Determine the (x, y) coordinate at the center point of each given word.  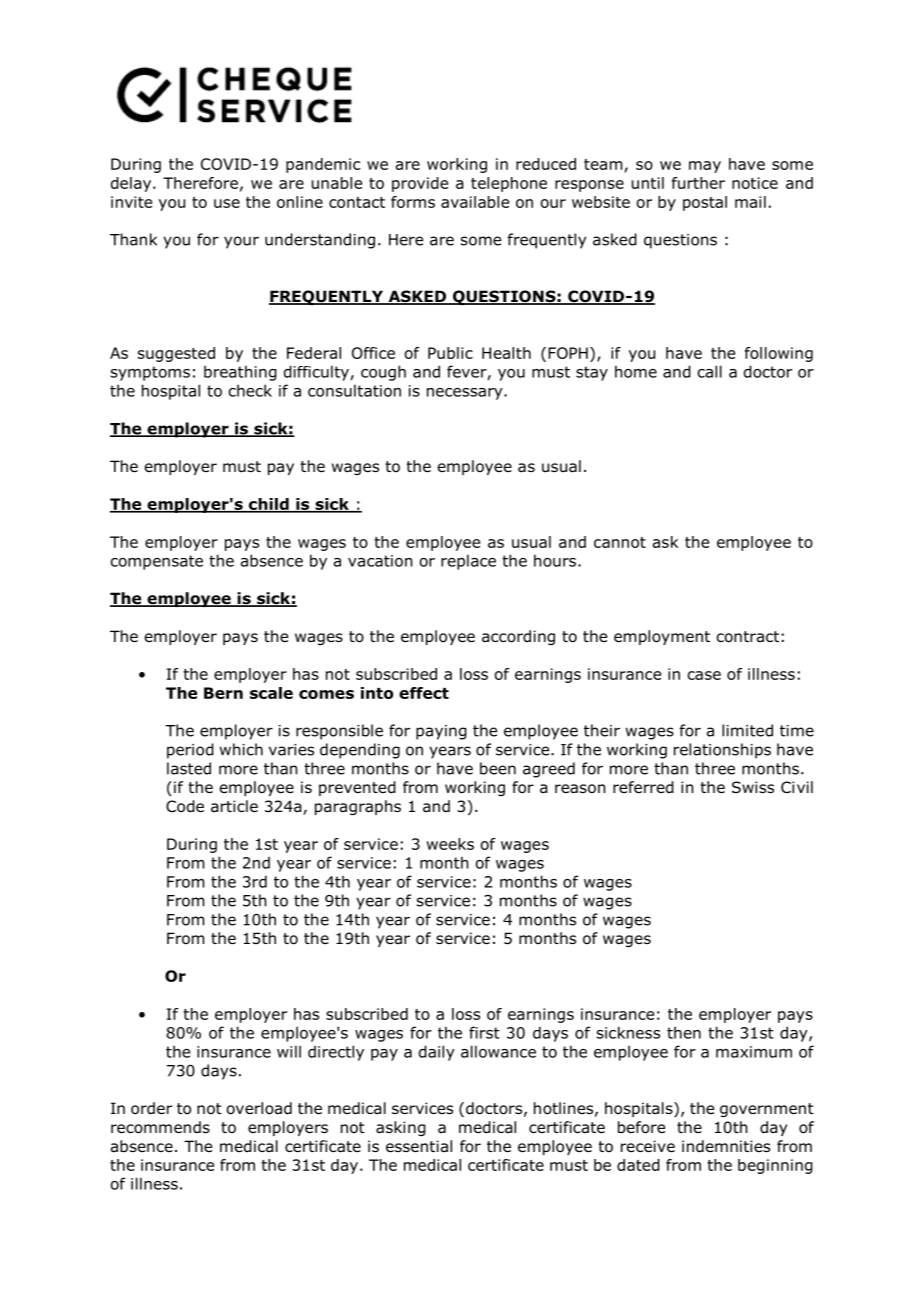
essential (419, 1146)
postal (705, 203)
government (767, 1110)
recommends (160, 1127)
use (227, 203)
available (475, 202)
